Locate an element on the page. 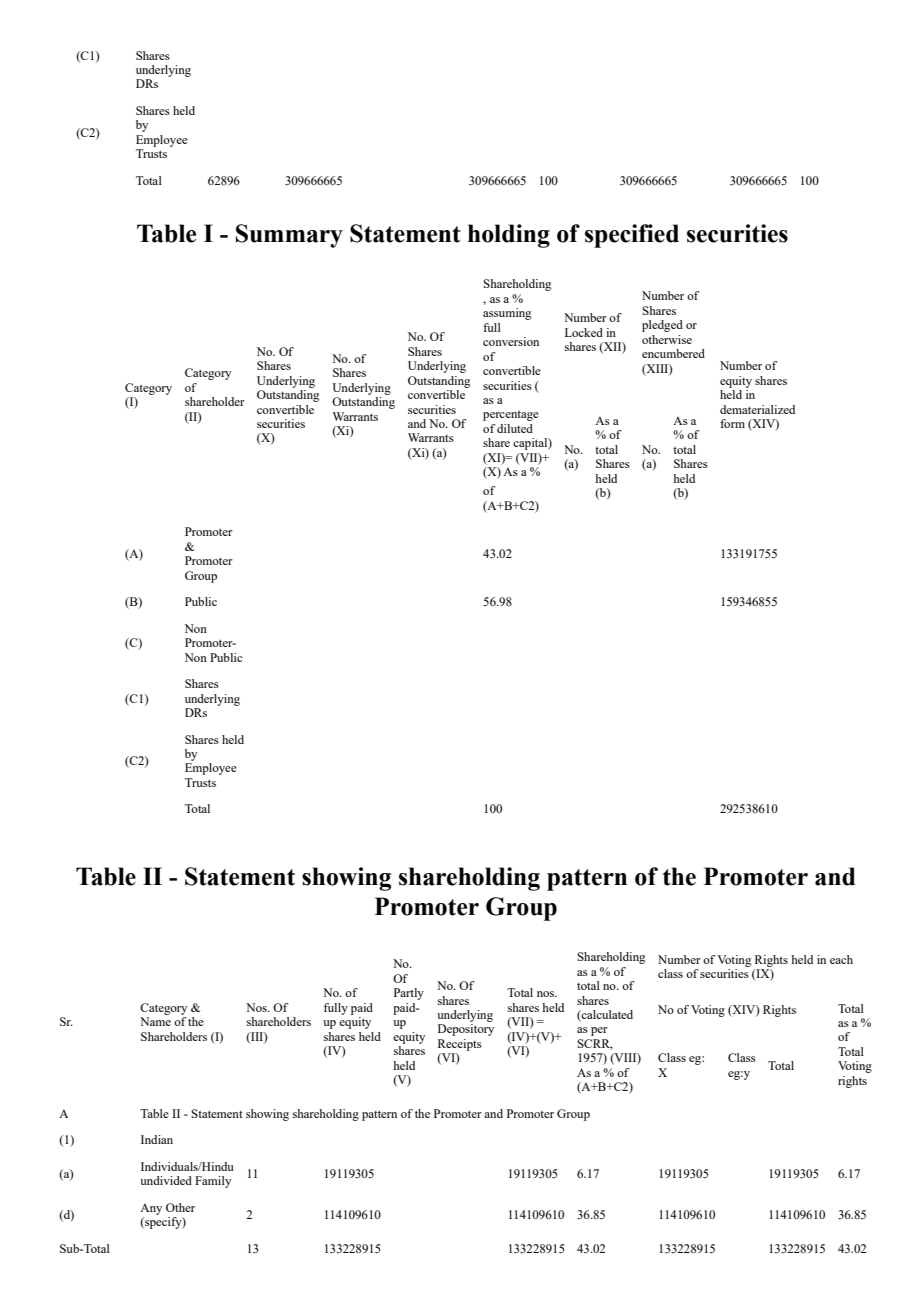  Summary is located at coordinates (289, 236).
